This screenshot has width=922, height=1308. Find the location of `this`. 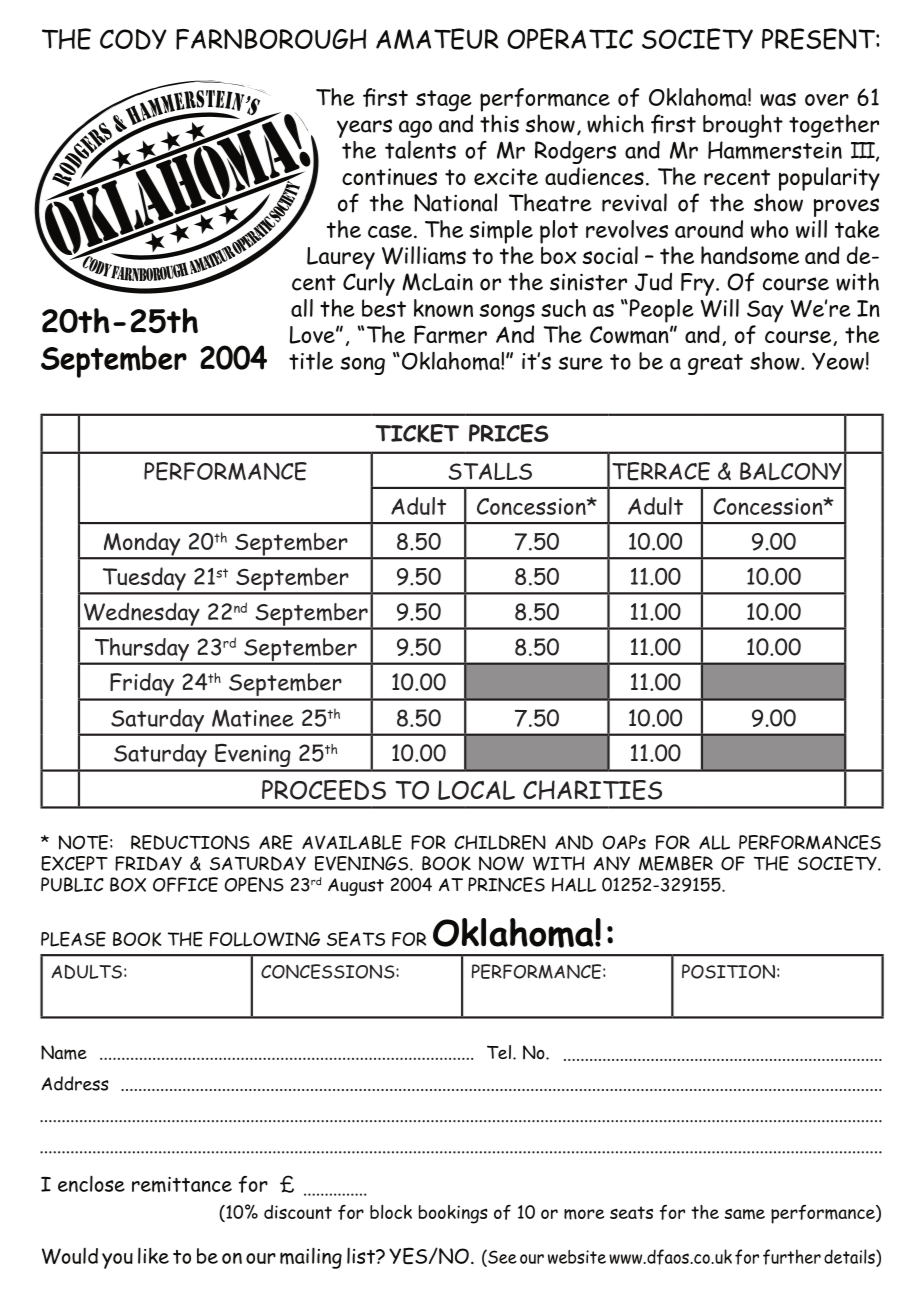

this is located at coordinates (499, 123).
